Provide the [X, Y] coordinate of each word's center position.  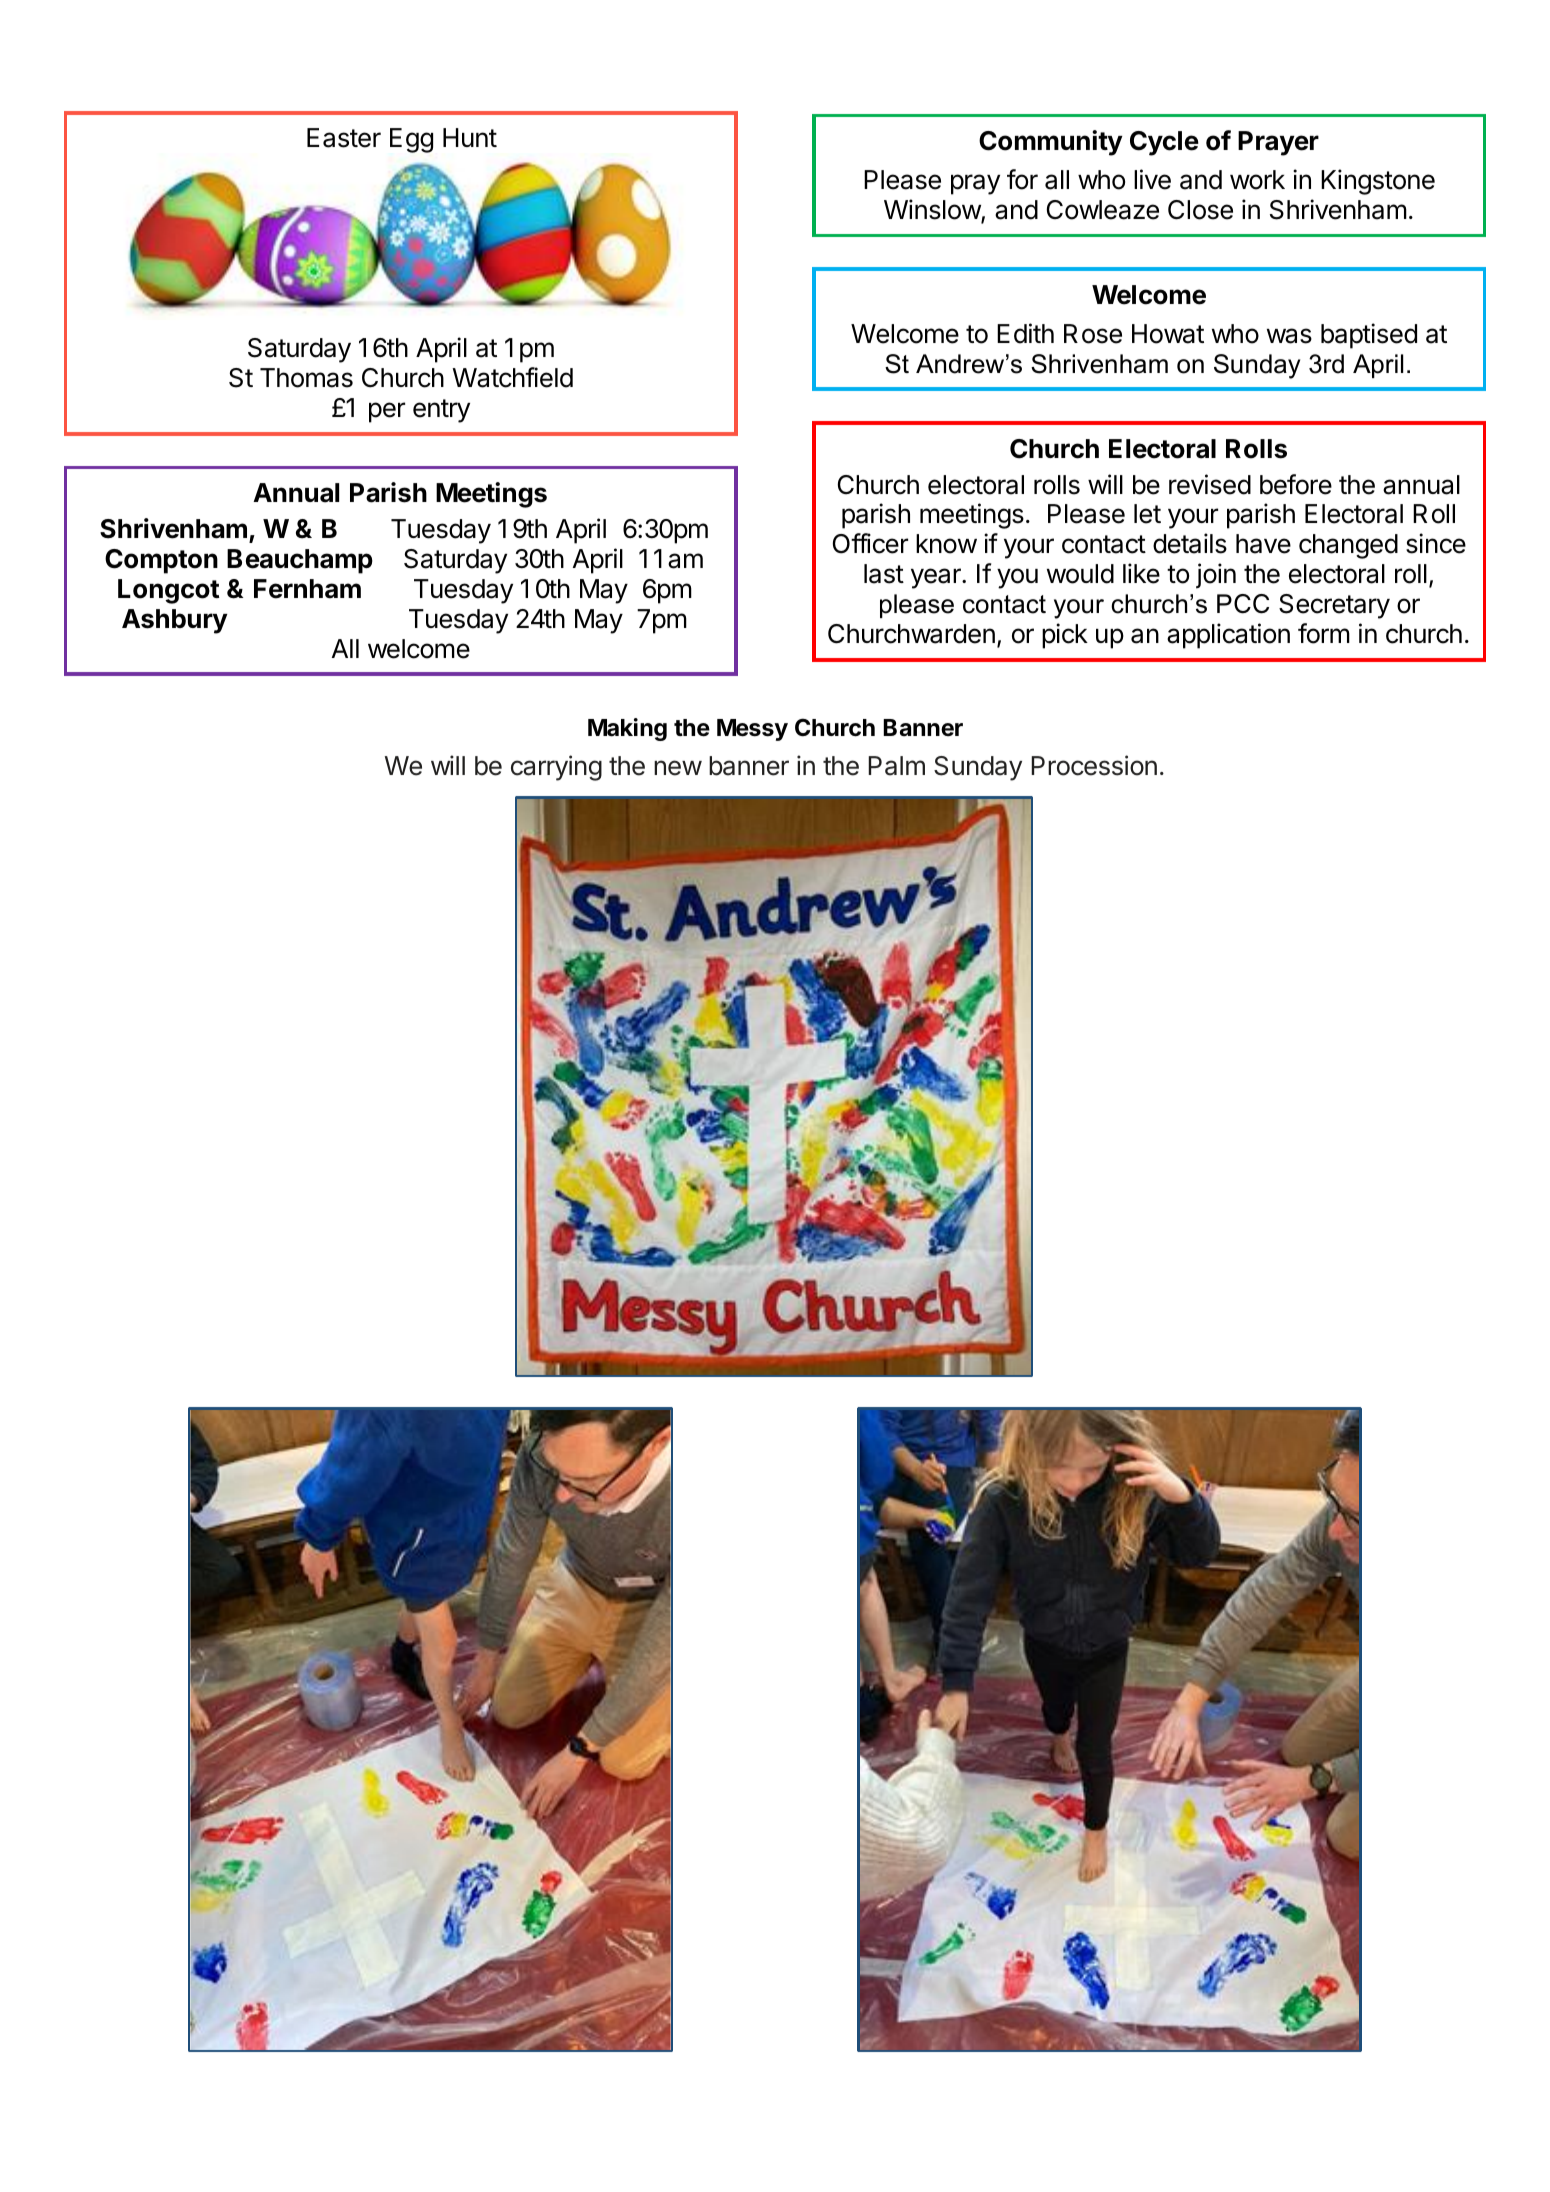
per [387, 412]
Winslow [933, 210]
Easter [344, 138]
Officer [870, 543]
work [1257, 180]
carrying [556, 768]
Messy [752, 730]
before [1296, 484]
